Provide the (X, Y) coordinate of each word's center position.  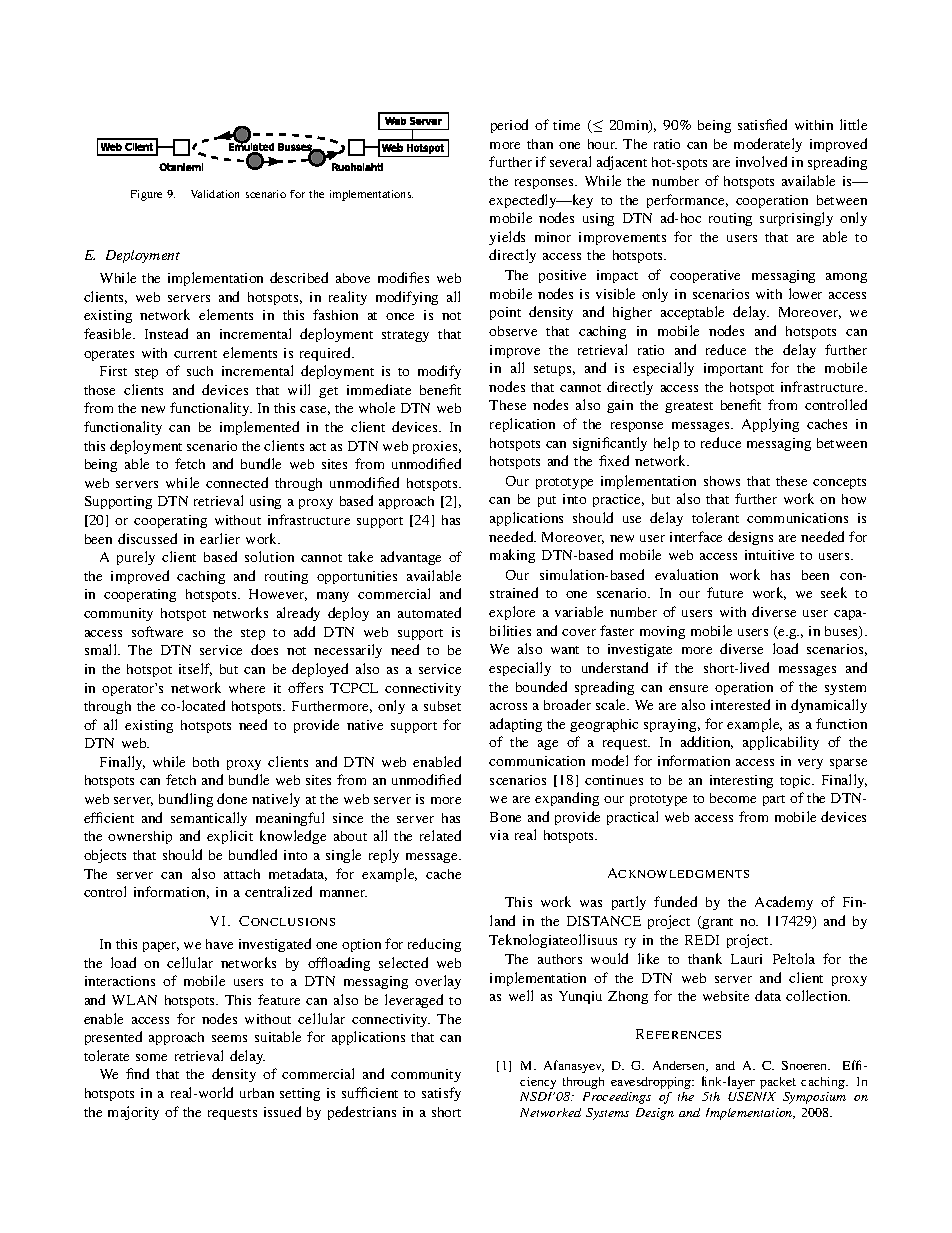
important (733, 369)
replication (522, 425)
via (499, 835)
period (509, 126)
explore (512, 613)
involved (761, 161)
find (137, 1073)
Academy (784, 903)
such (200, 371)
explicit (230, 837)
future (725, 592)
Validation (215, 194)
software (157, 631)
